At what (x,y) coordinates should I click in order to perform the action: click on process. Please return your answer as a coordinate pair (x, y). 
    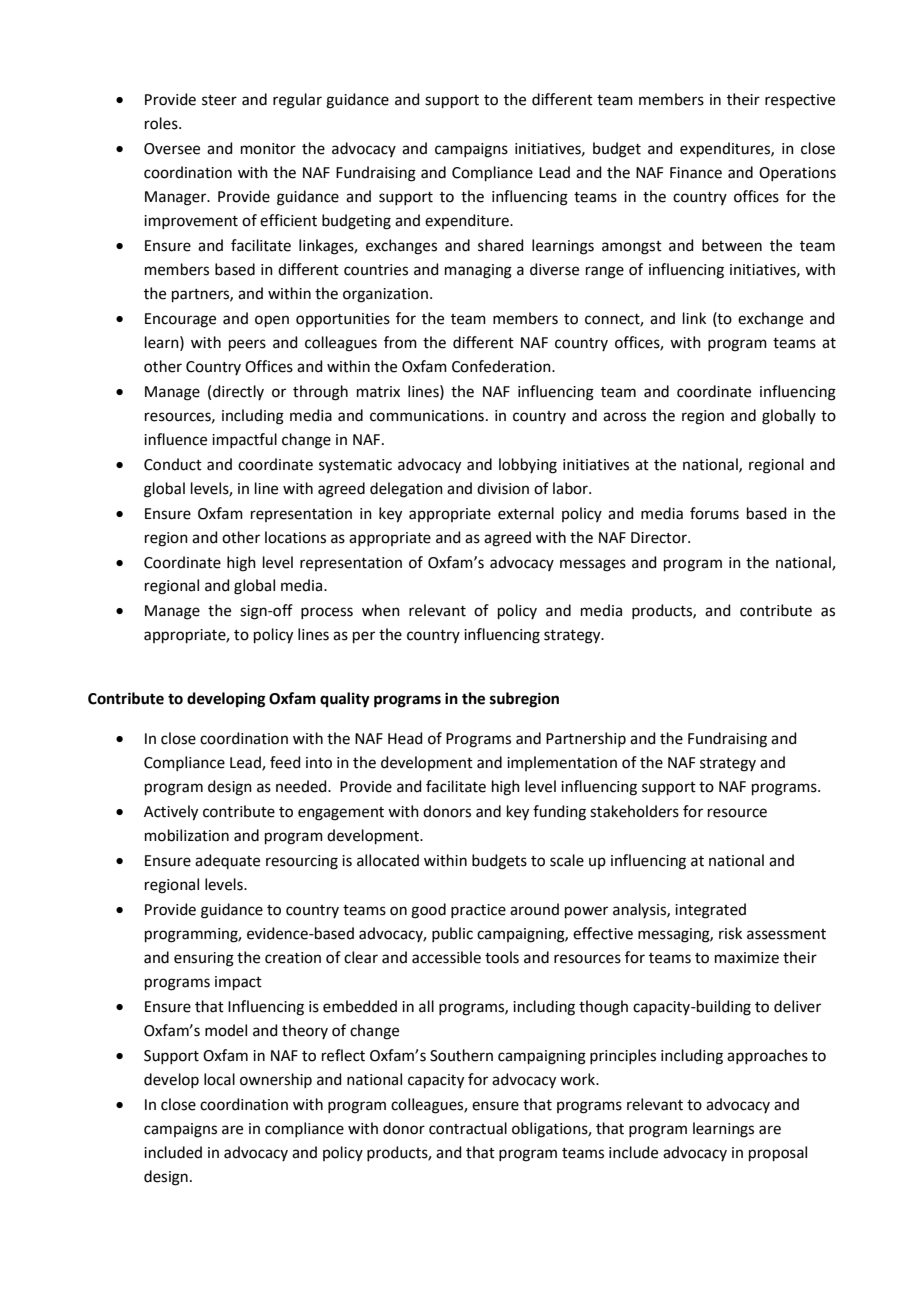
    Looking at the image, I should click on (327, 613).
